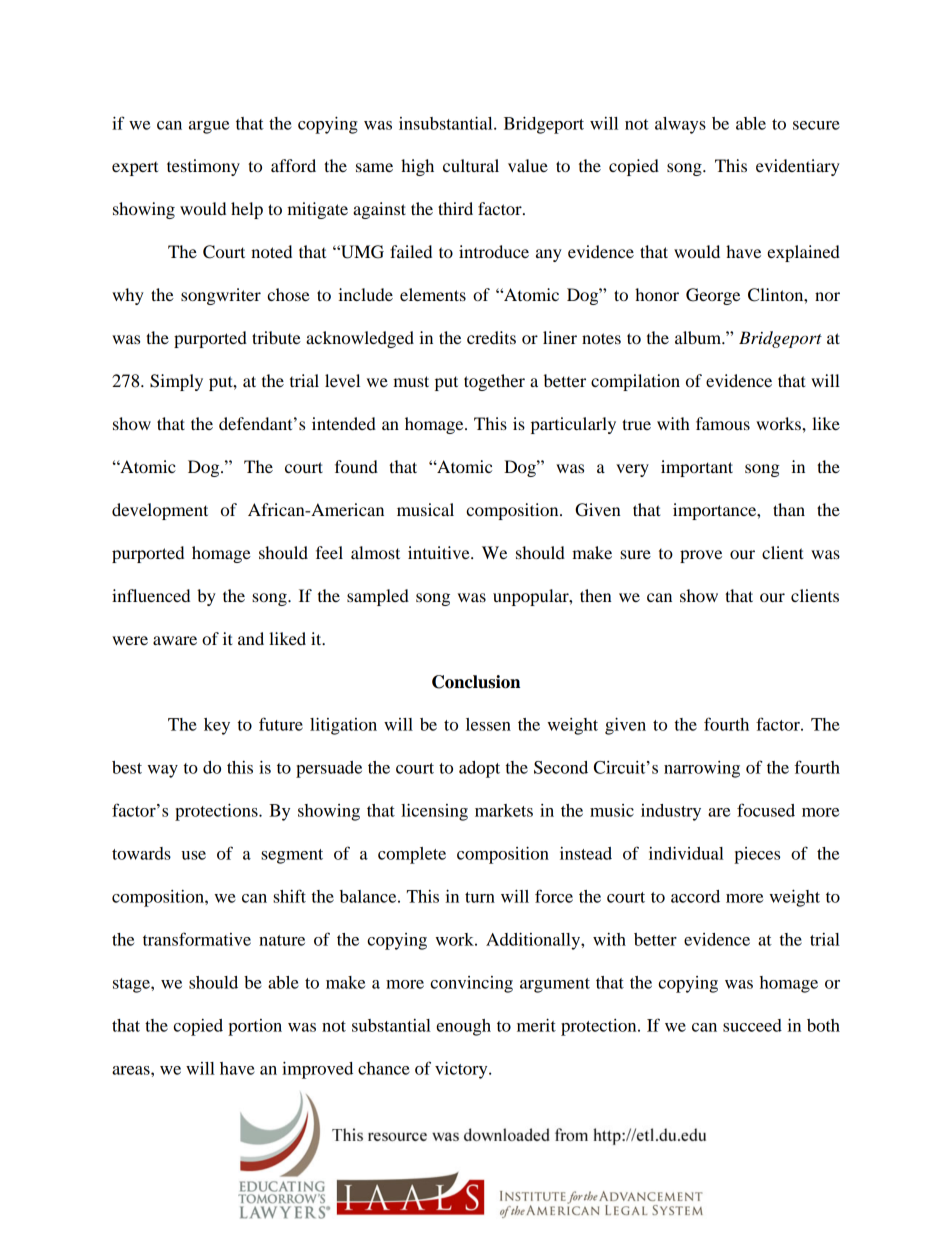  Describe the element at coordinates (160, 511) in the image. I see `development` at that location.
